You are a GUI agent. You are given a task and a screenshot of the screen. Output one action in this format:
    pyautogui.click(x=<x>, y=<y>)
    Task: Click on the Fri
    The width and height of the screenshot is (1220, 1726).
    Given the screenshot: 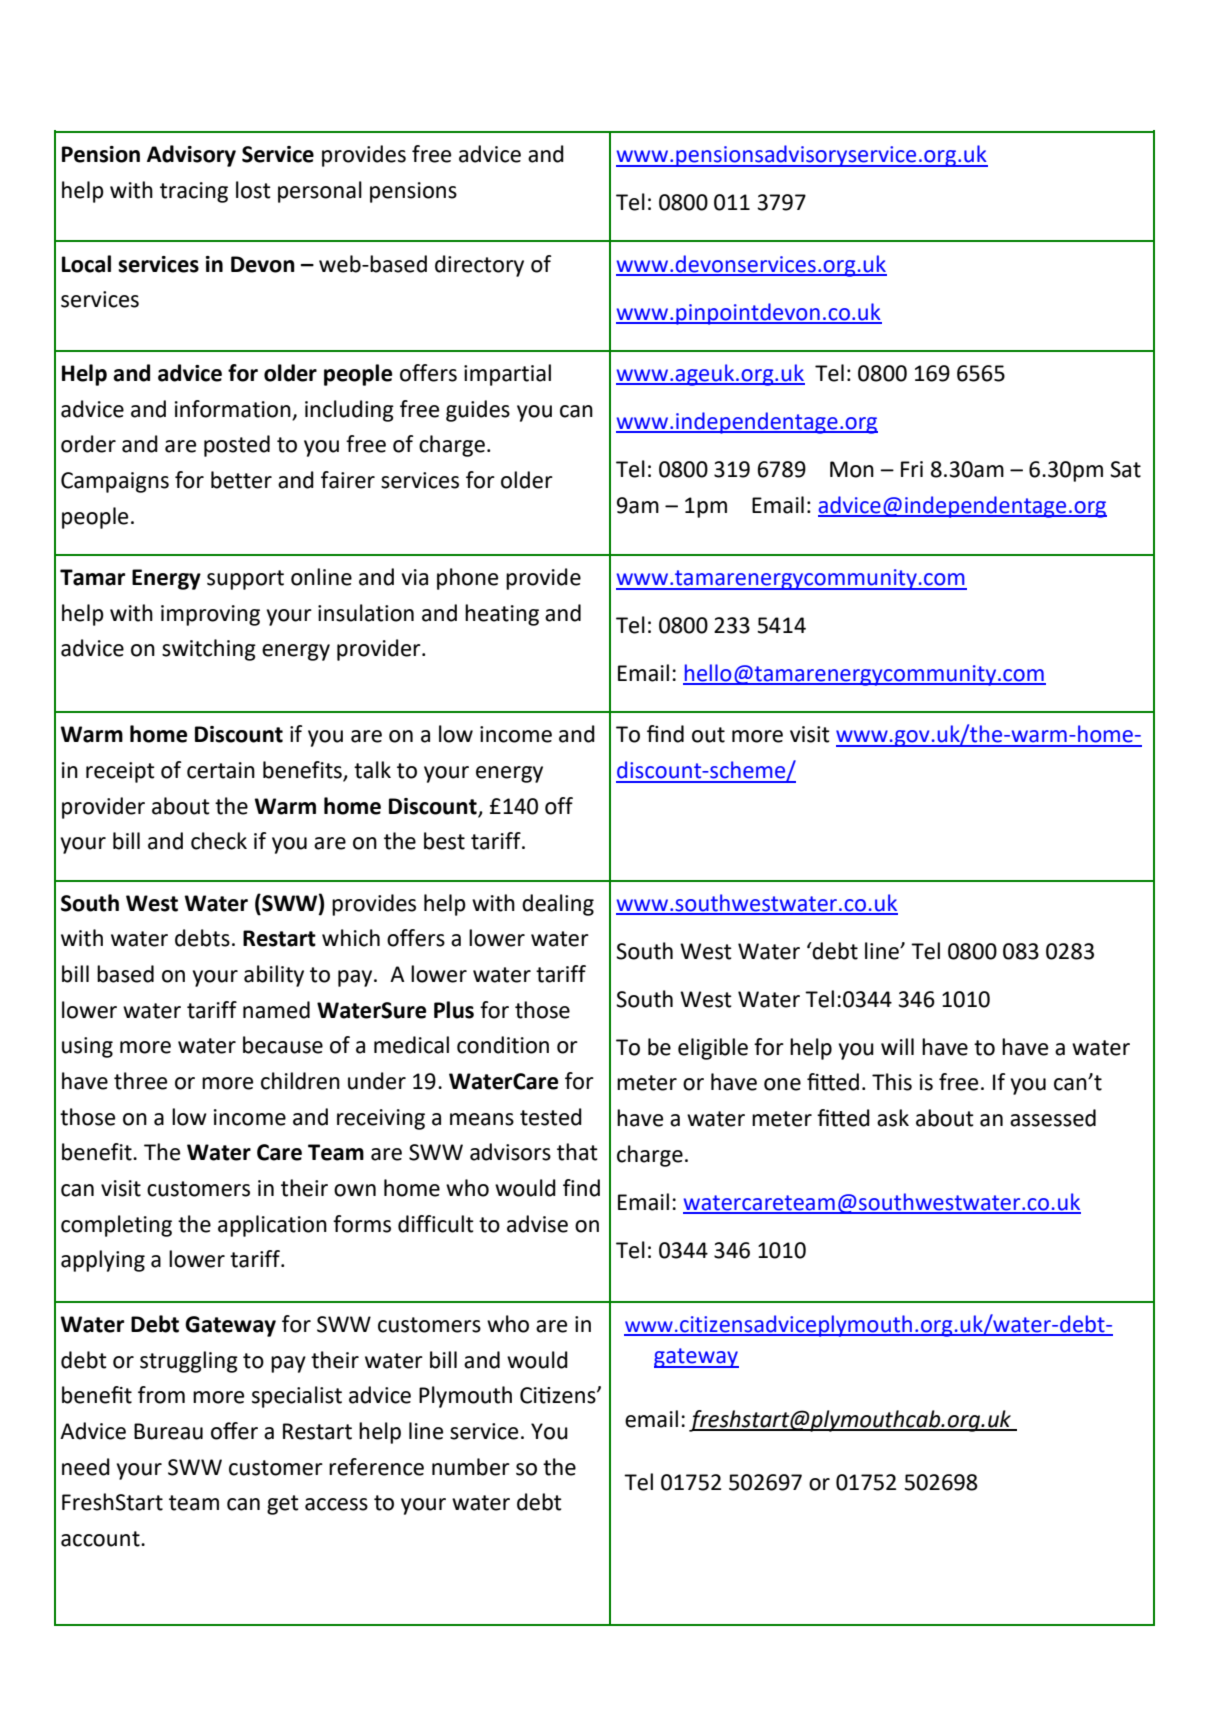 What is the action you would take?
    pyautogui.click(x=912, y=469)
